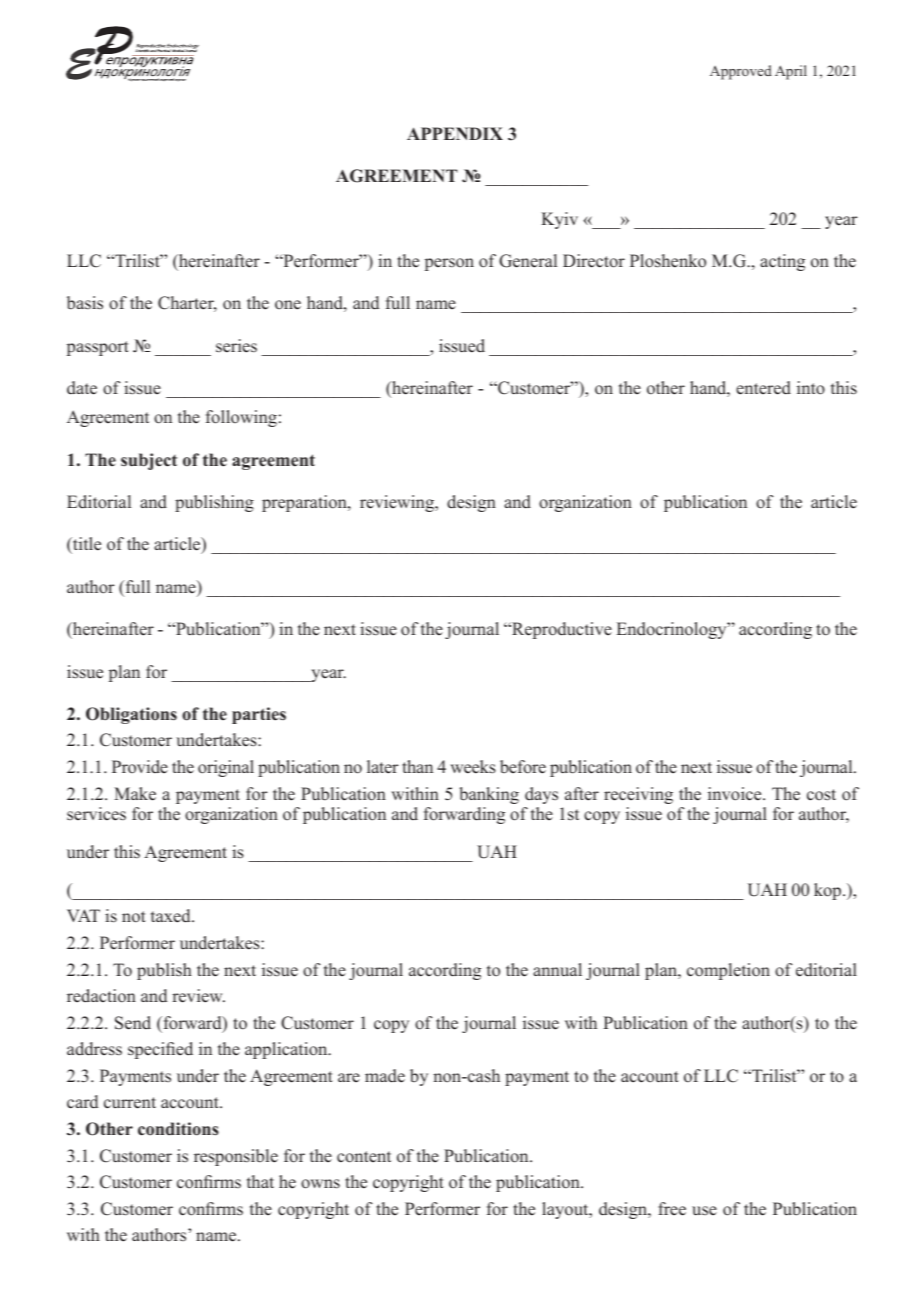  I want to click on Approved, so click(741, 72).
